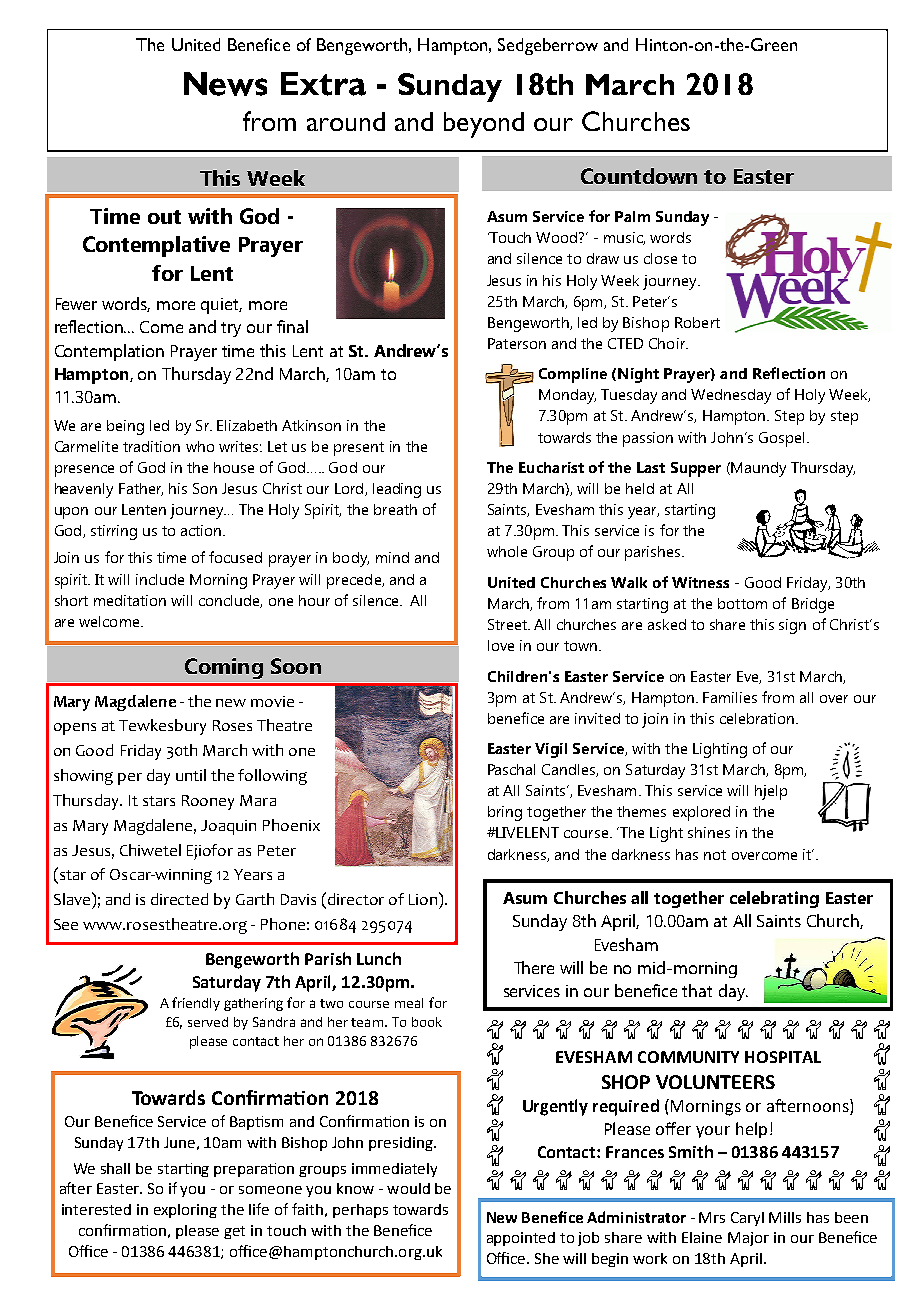 The width and height of the page is (924, 1308). I want to click on love, so click(501, 645).
